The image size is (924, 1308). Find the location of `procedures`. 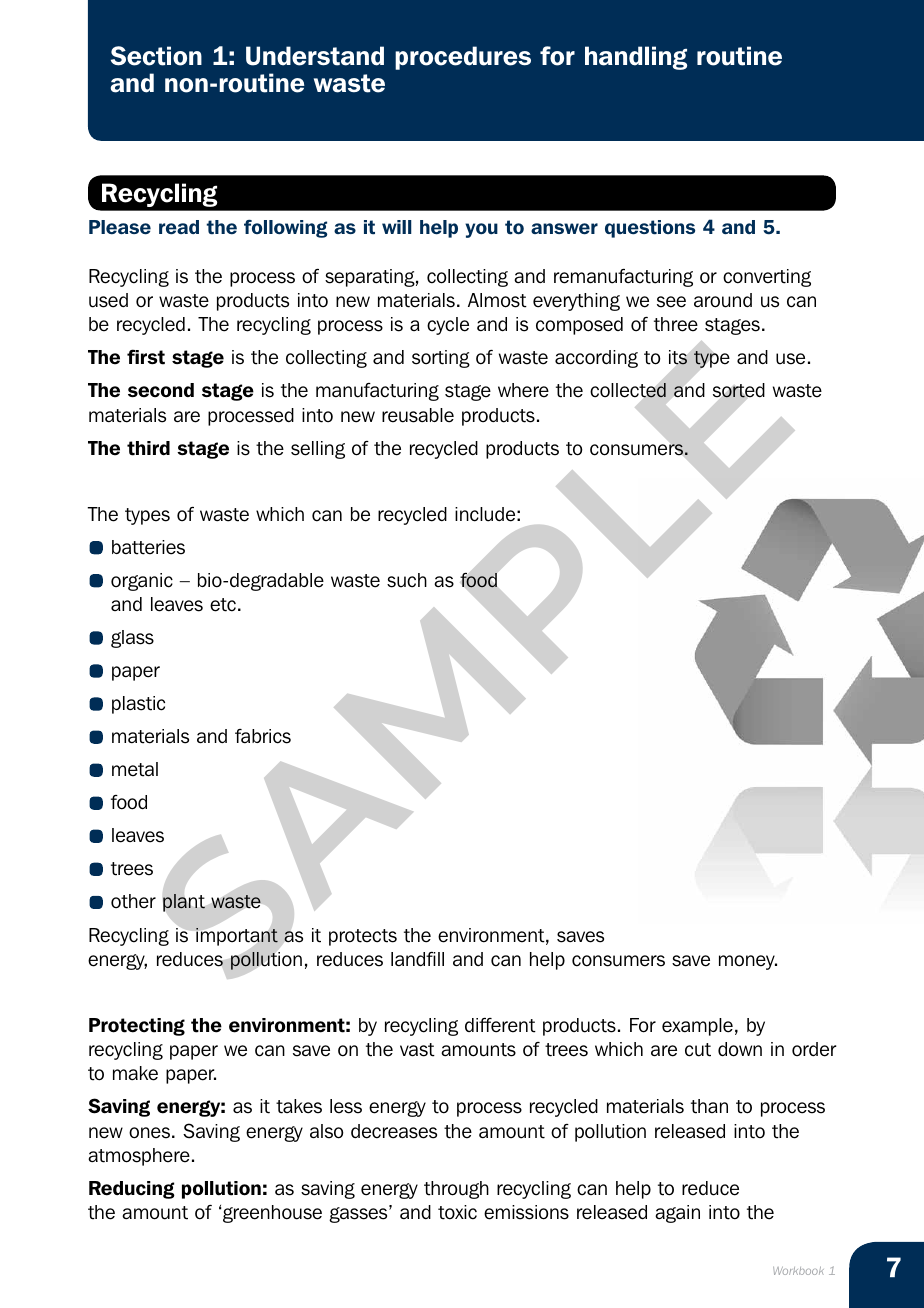

procedures is located at coordinates (463, 58).
